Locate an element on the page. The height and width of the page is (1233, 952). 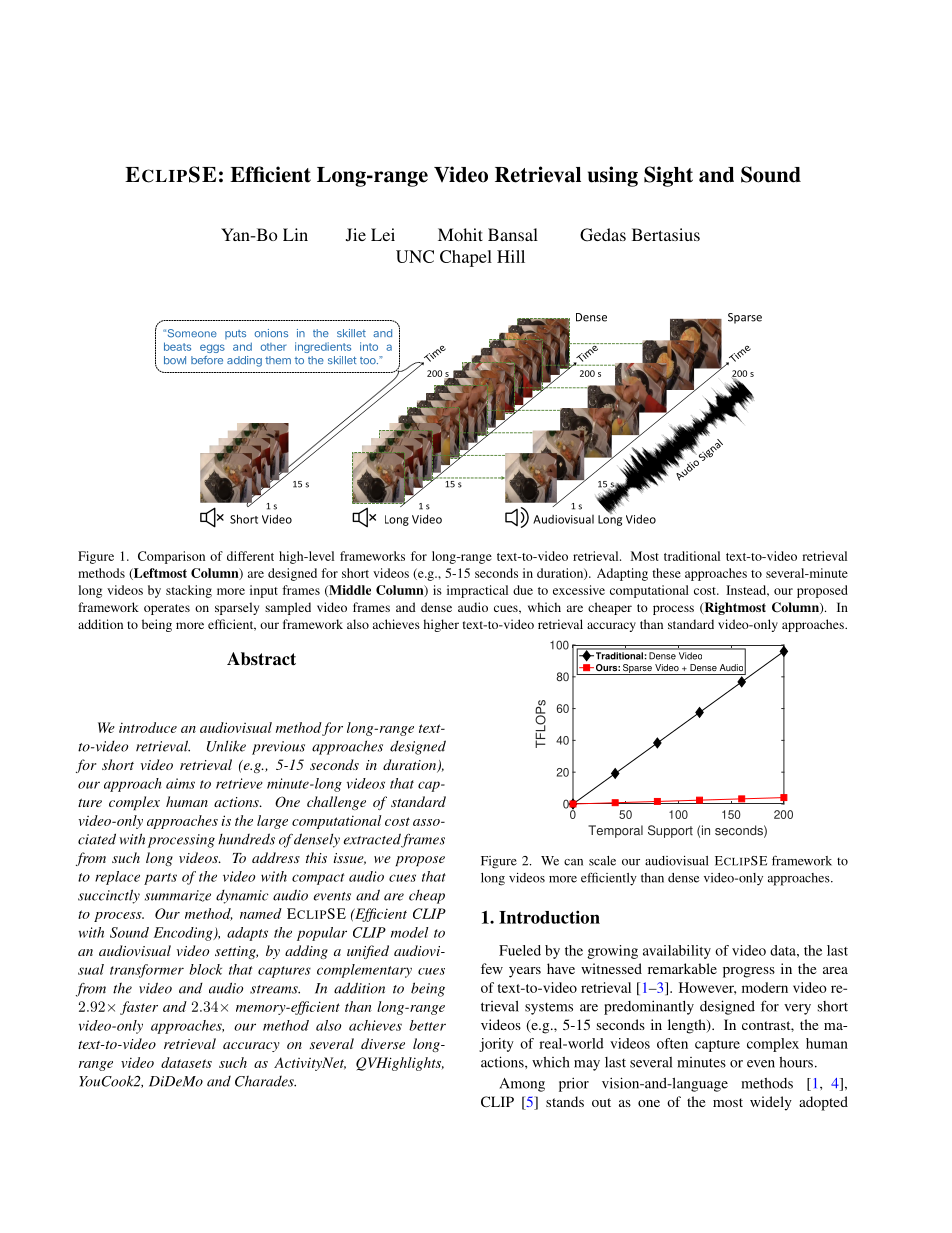
Lin is located at coordinates (295, 234).
